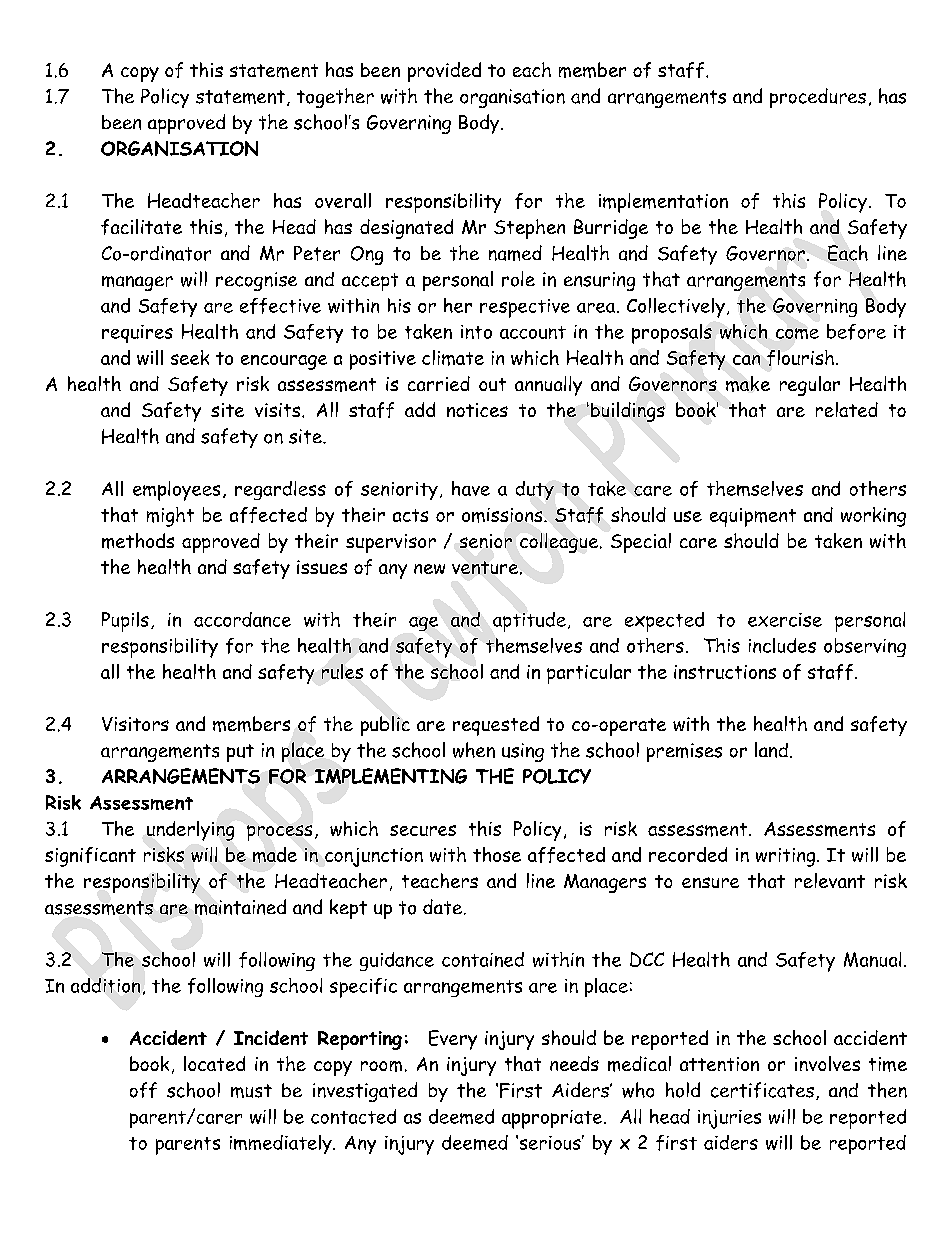 The height and width of the screenshot is (1233, 952). What do you see at coordinates (444, 72) in the screenshot?
I see `provided` at bounding box center [444, 72].
